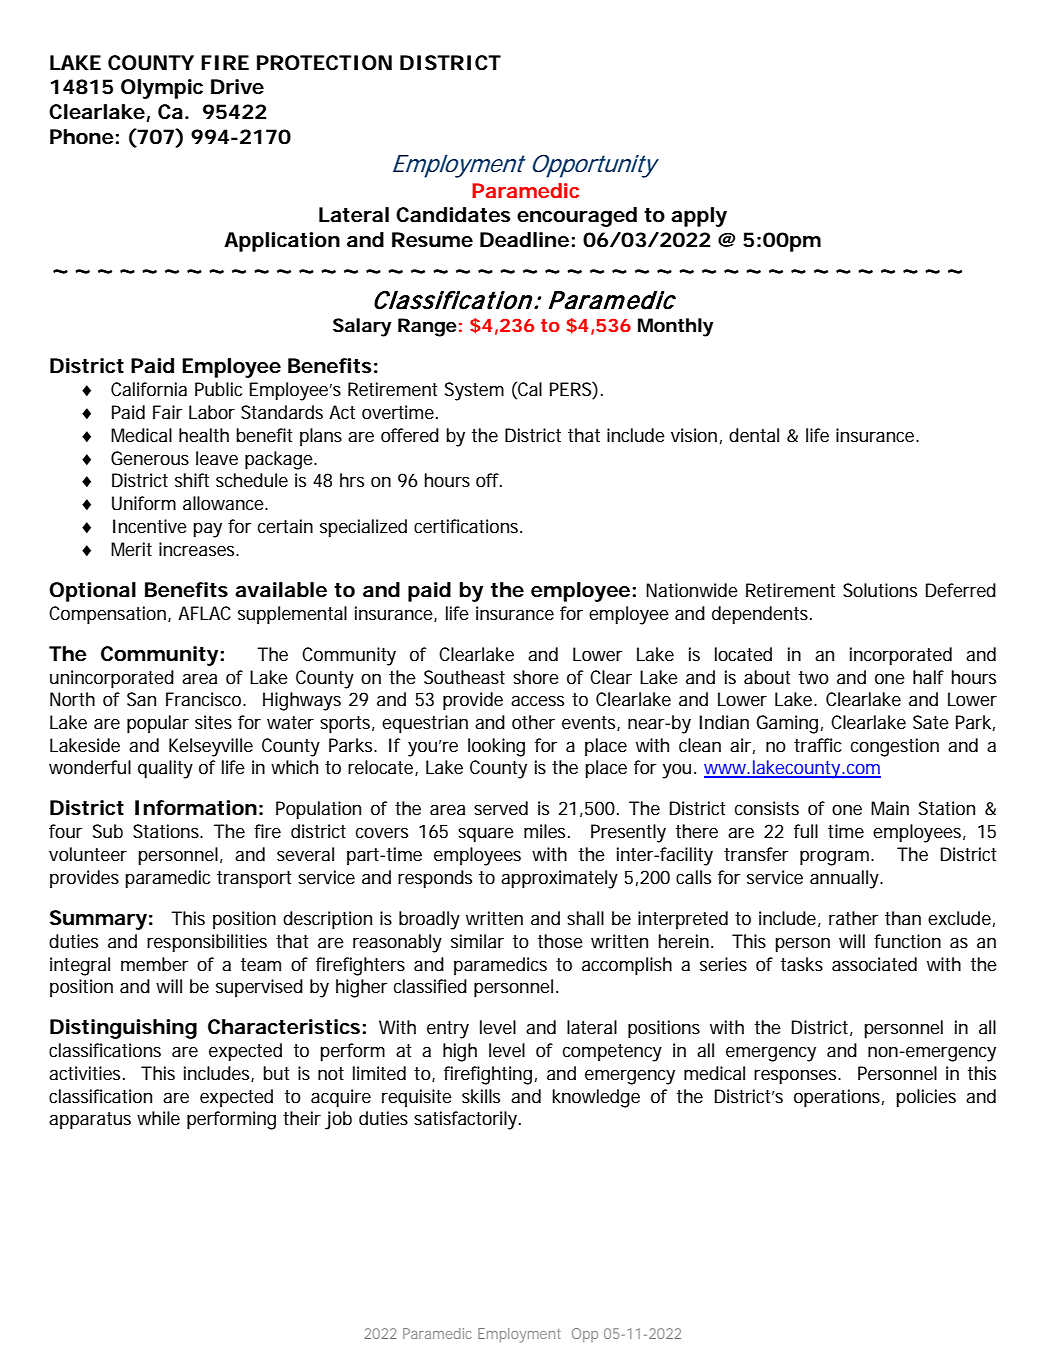 The height and width of the screenshot is (1354, 1046). I want to click on Olympic, so click(162, 89).
